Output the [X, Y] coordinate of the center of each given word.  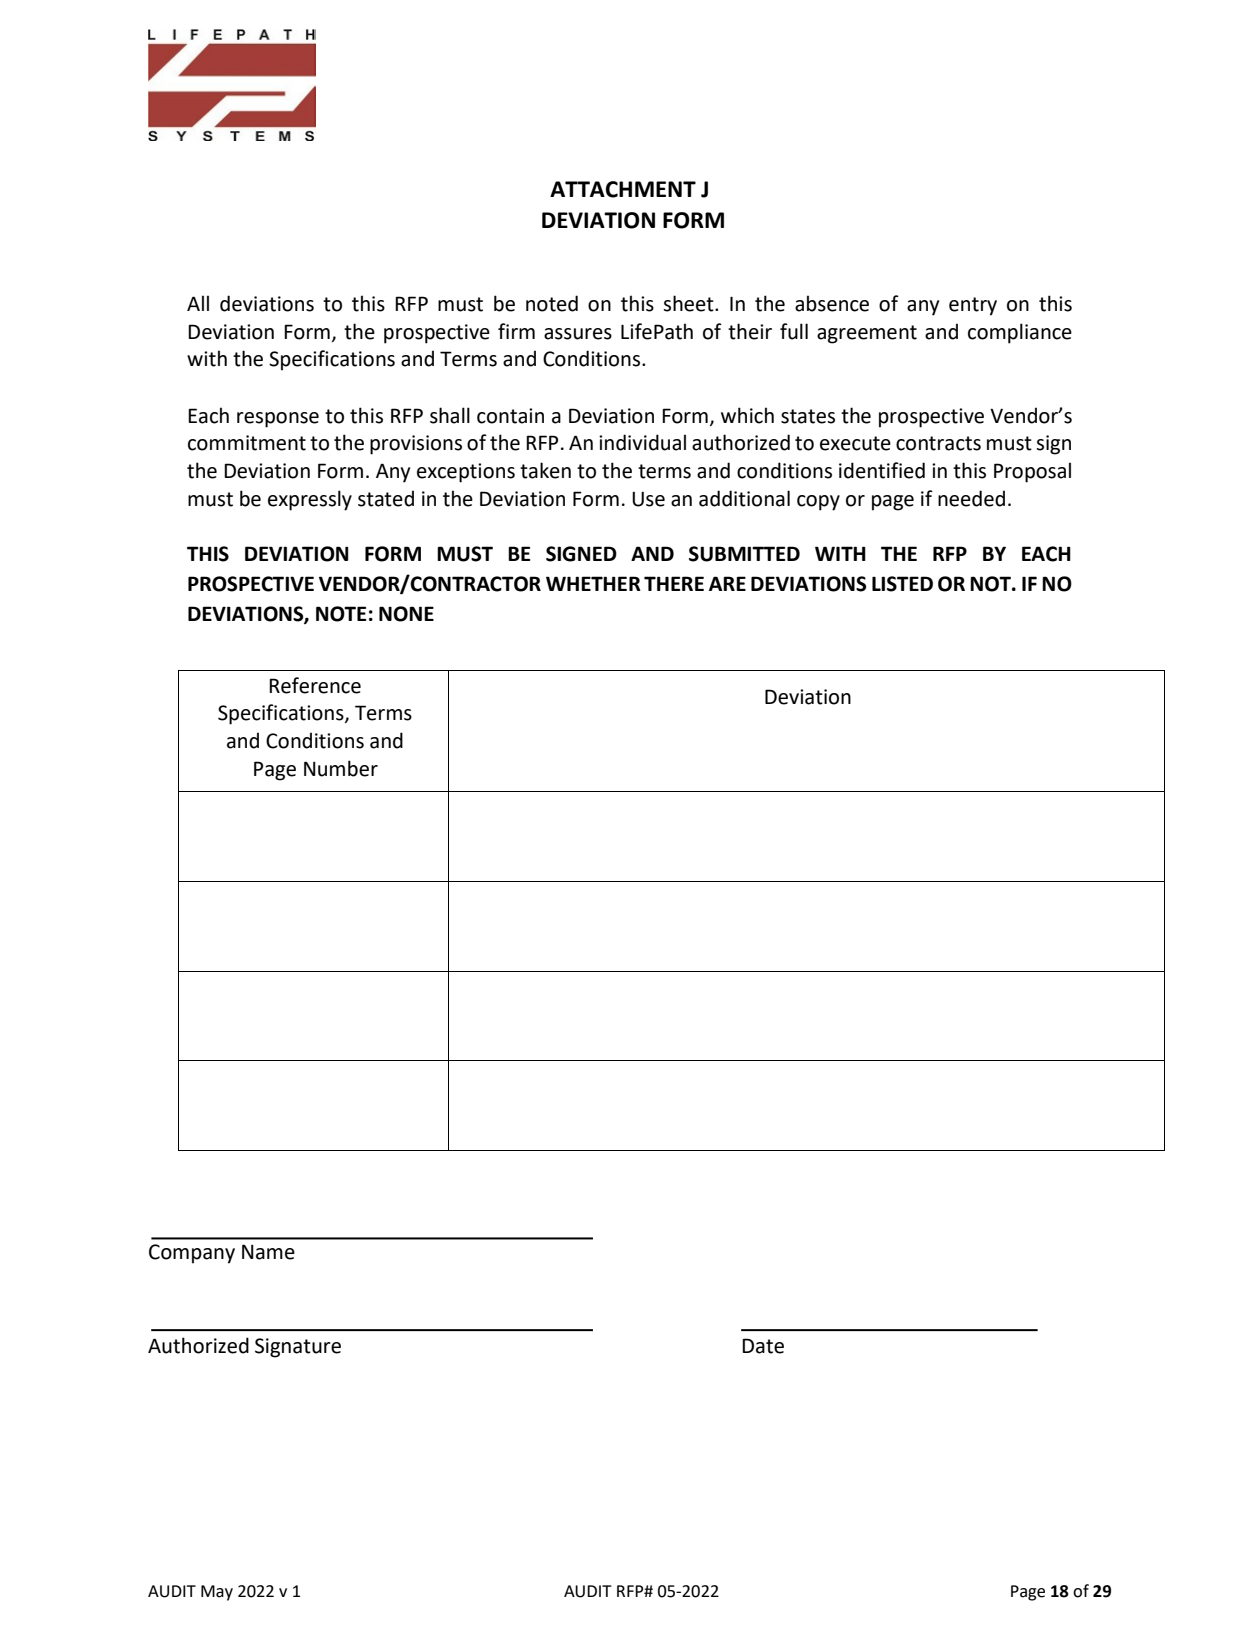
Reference [315, 685]
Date [763, 1346]
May [217, 1593]
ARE [727, 583]
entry [973, 306]
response [278, 420]
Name [268, 1252]
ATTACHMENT [623, 189]
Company [192, 1254]
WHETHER [593, 583]
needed [971, 498]
